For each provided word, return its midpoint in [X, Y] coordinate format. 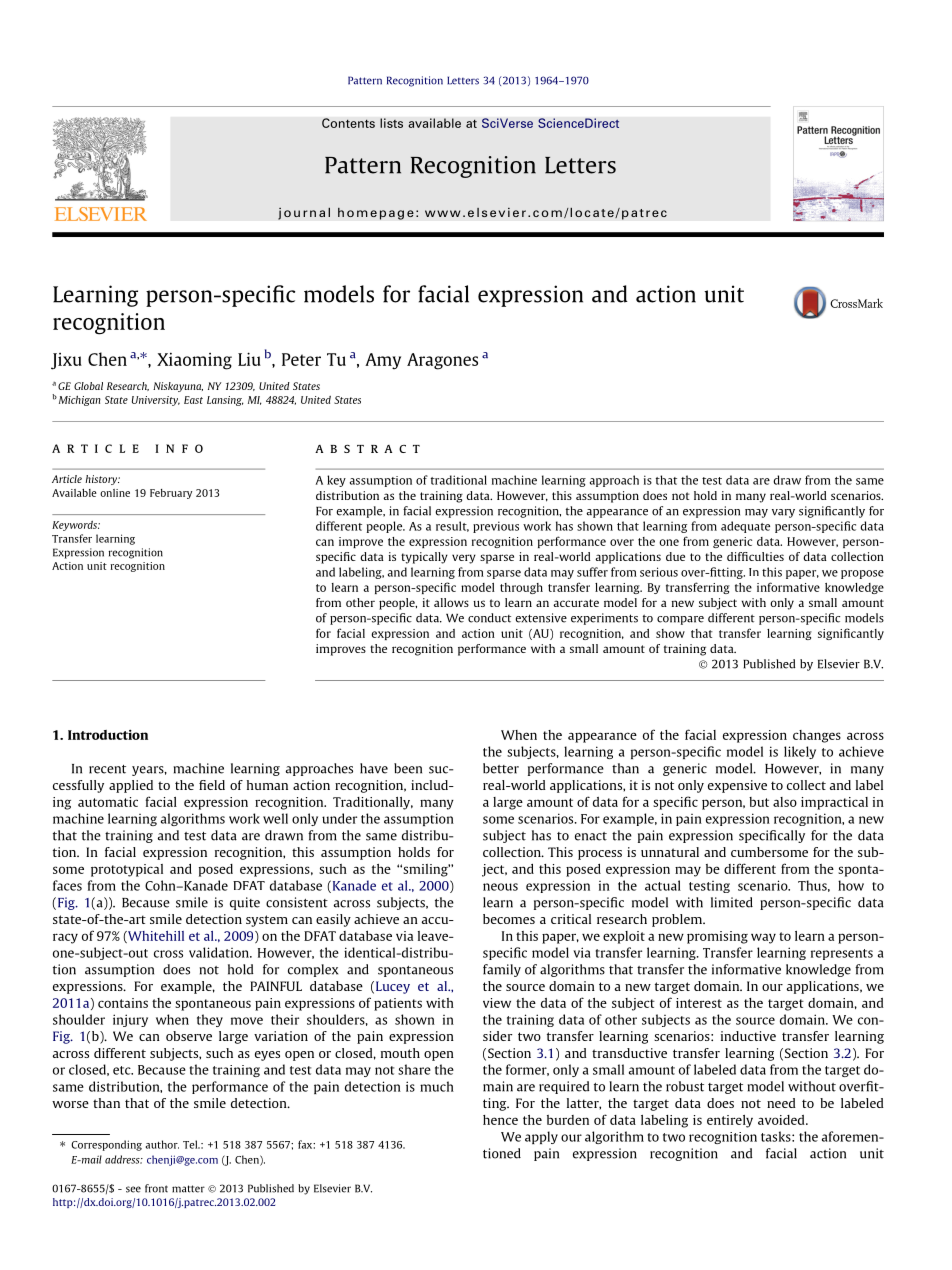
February [171, 494]
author [162, 1144]
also [785, 802]
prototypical [127, 870]
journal [304, 213]
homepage [376, 213]
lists [391, 123]
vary [783, 513]
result [452, 526]
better [501, 768]
